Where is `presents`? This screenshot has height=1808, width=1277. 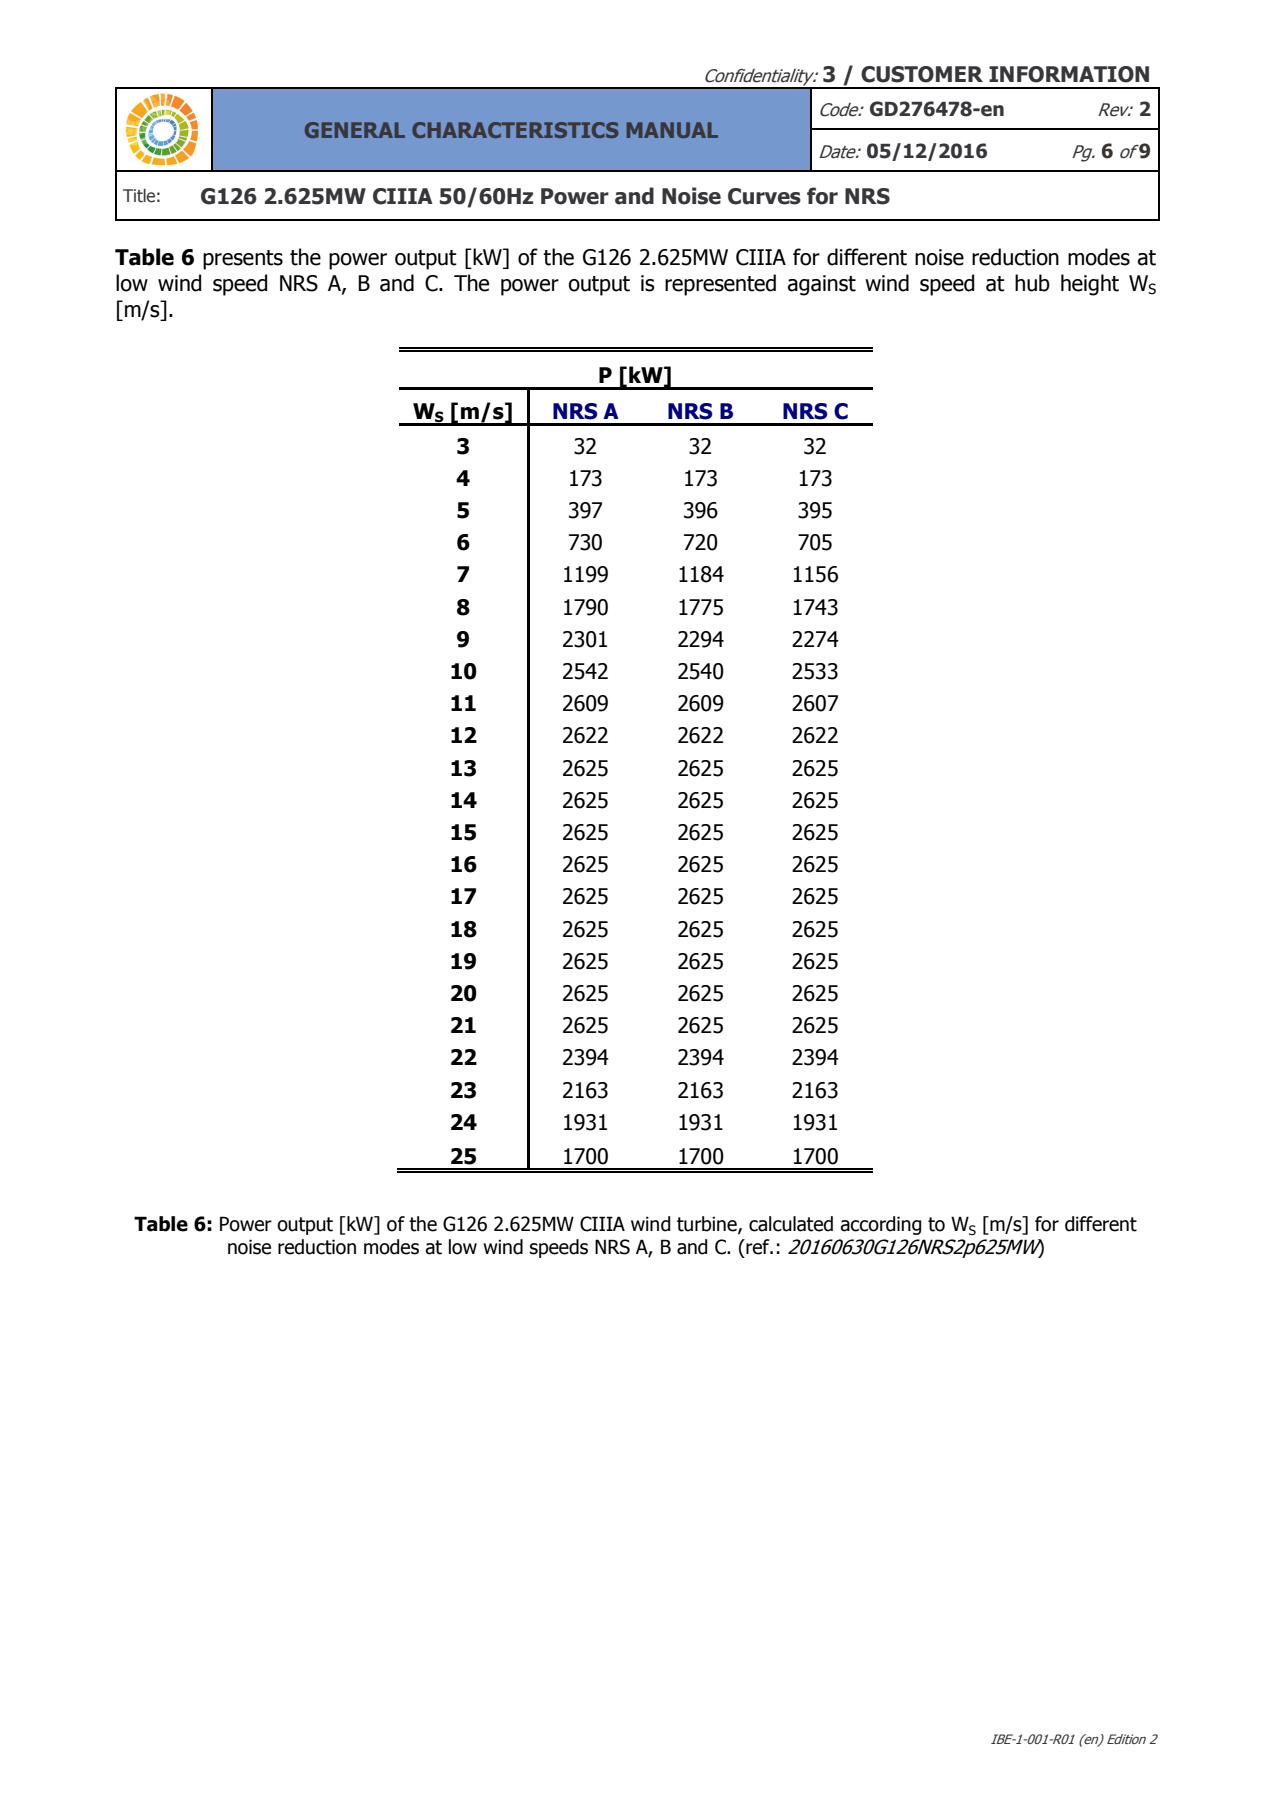 presents is located at coordinates (243, 260).
